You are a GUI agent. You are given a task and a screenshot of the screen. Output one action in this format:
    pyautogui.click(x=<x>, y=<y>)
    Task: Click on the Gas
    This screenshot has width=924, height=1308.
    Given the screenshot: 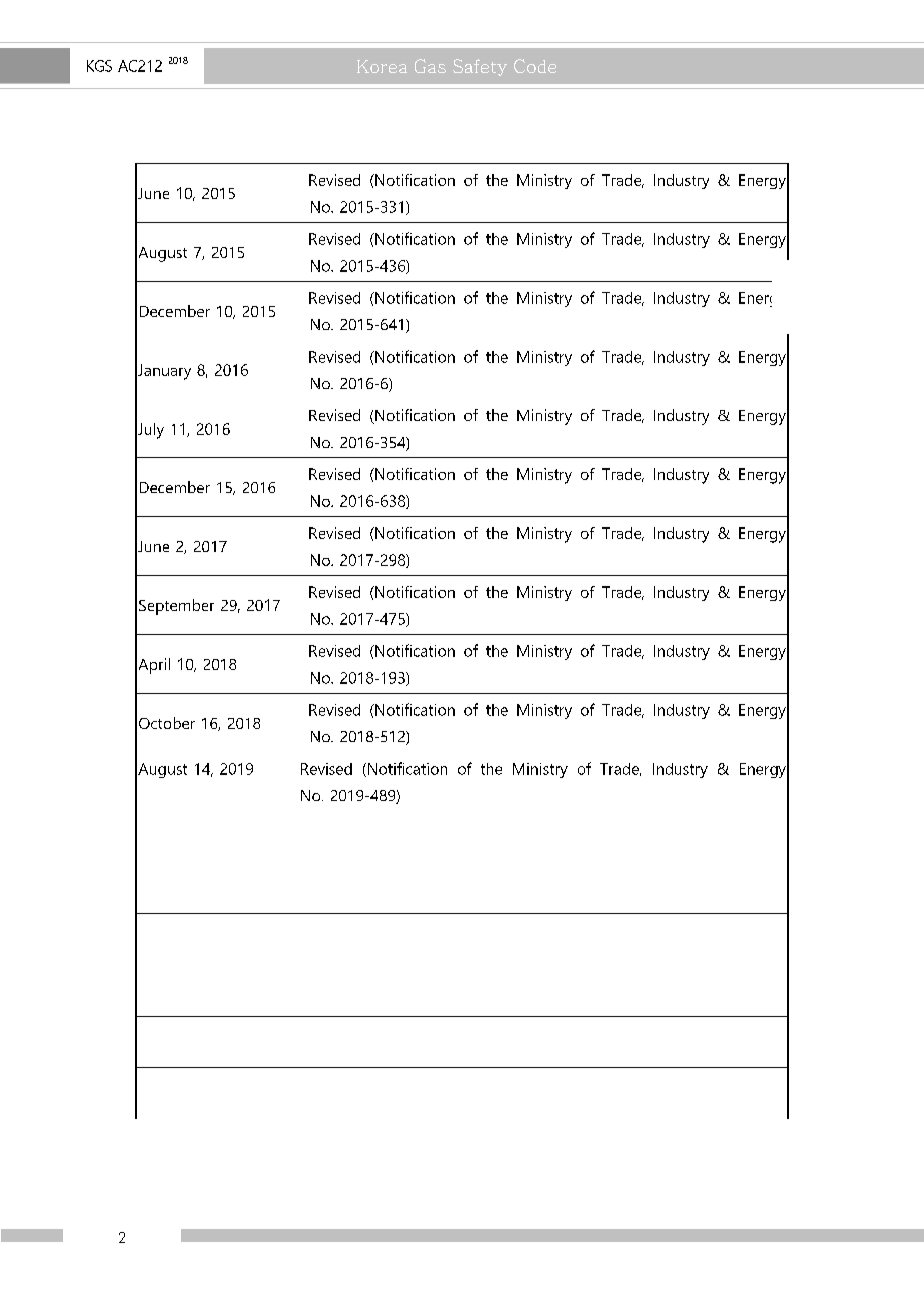 What is the action you would take?
    pyautogui.click(x=430, y=66)
